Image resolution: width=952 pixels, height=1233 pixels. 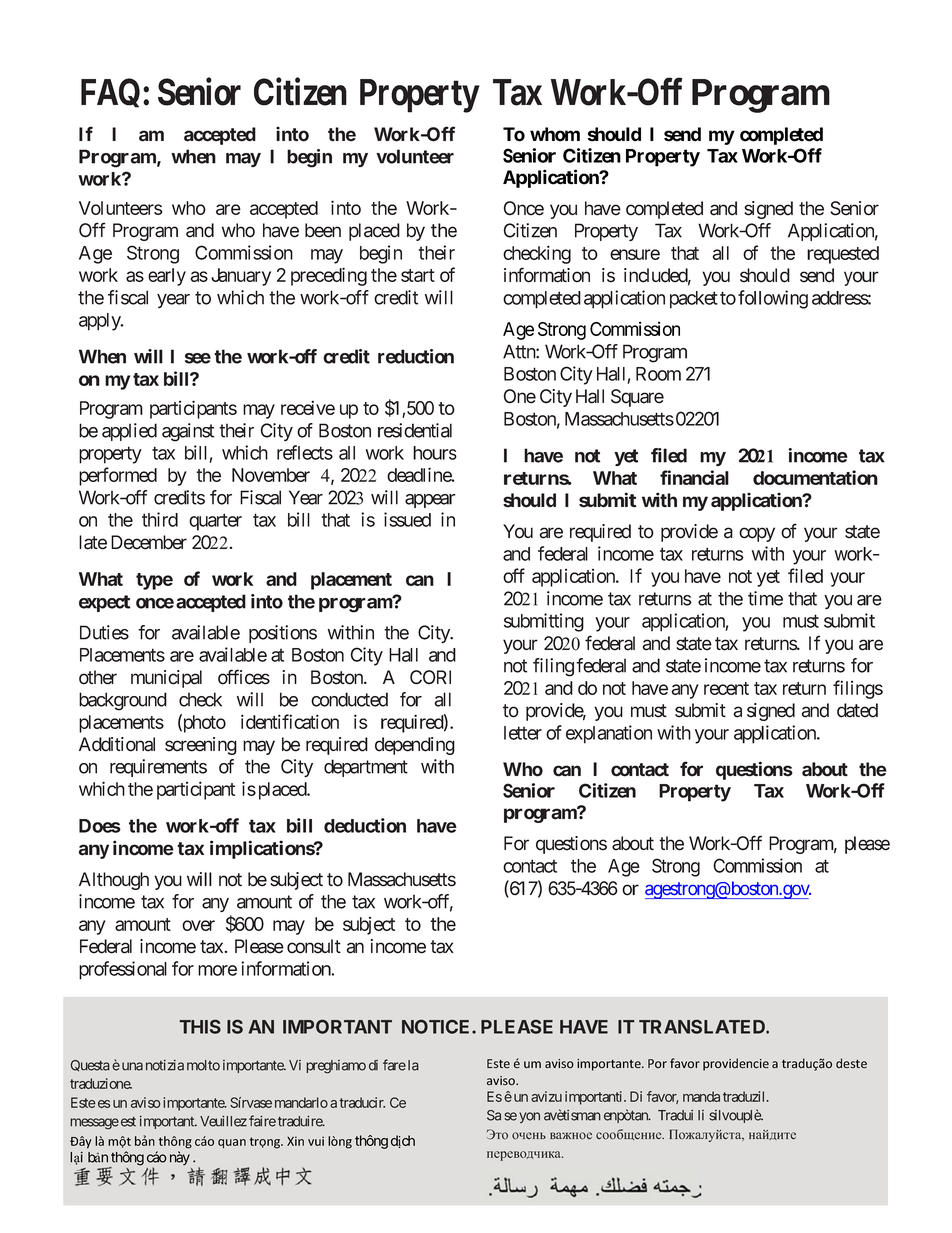 I want to click on yon, so click(x=529, y=1117).
